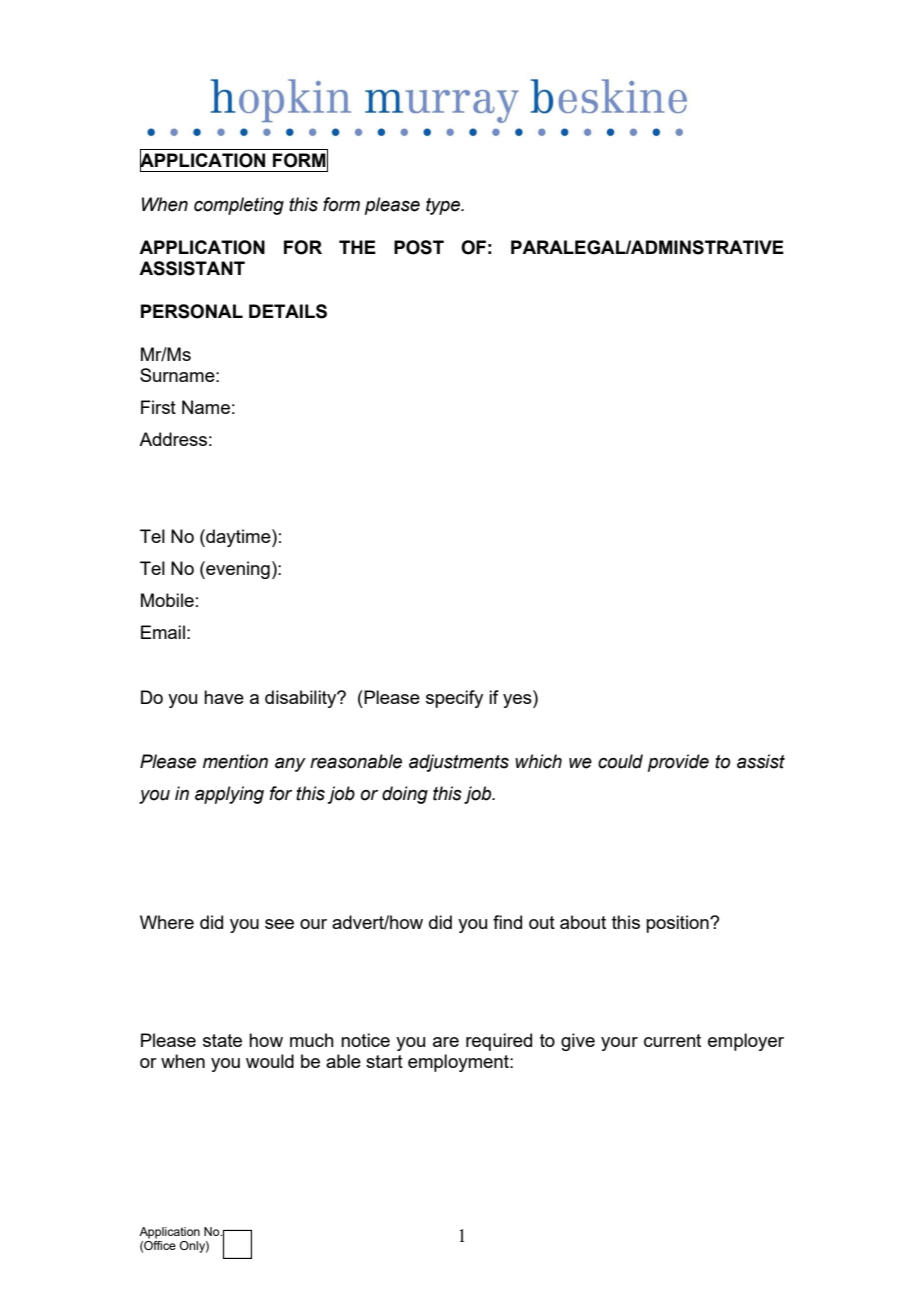 The image size is (924, 1308). What do you see at coordinates (678, 763) in the image?
I see `provide` at bounding box center [678, 763].
